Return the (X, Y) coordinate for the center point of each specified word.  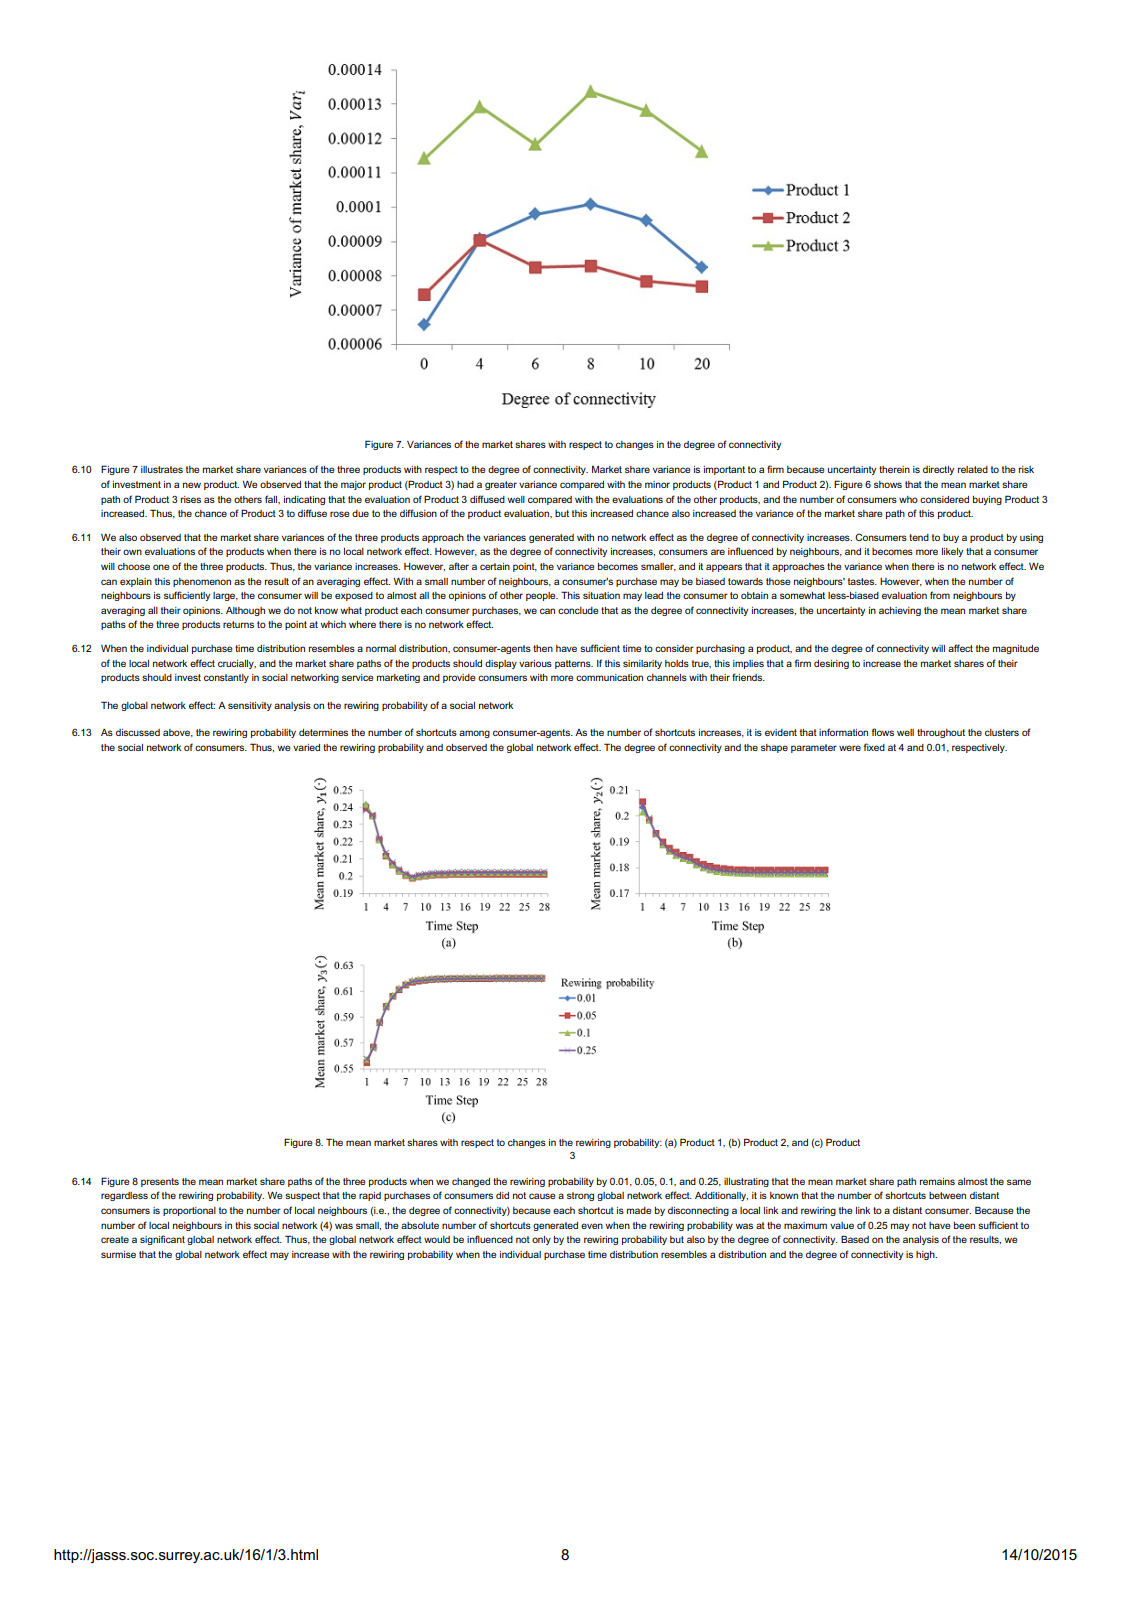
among (474, 734)
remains (937, 1181)
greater (501, 485)
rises (191, 499)
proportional (189, 1211)
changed (471, 1182)
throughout (941, 733)
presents (160, 1182)
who (908, 499)
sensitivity (250, 706)
